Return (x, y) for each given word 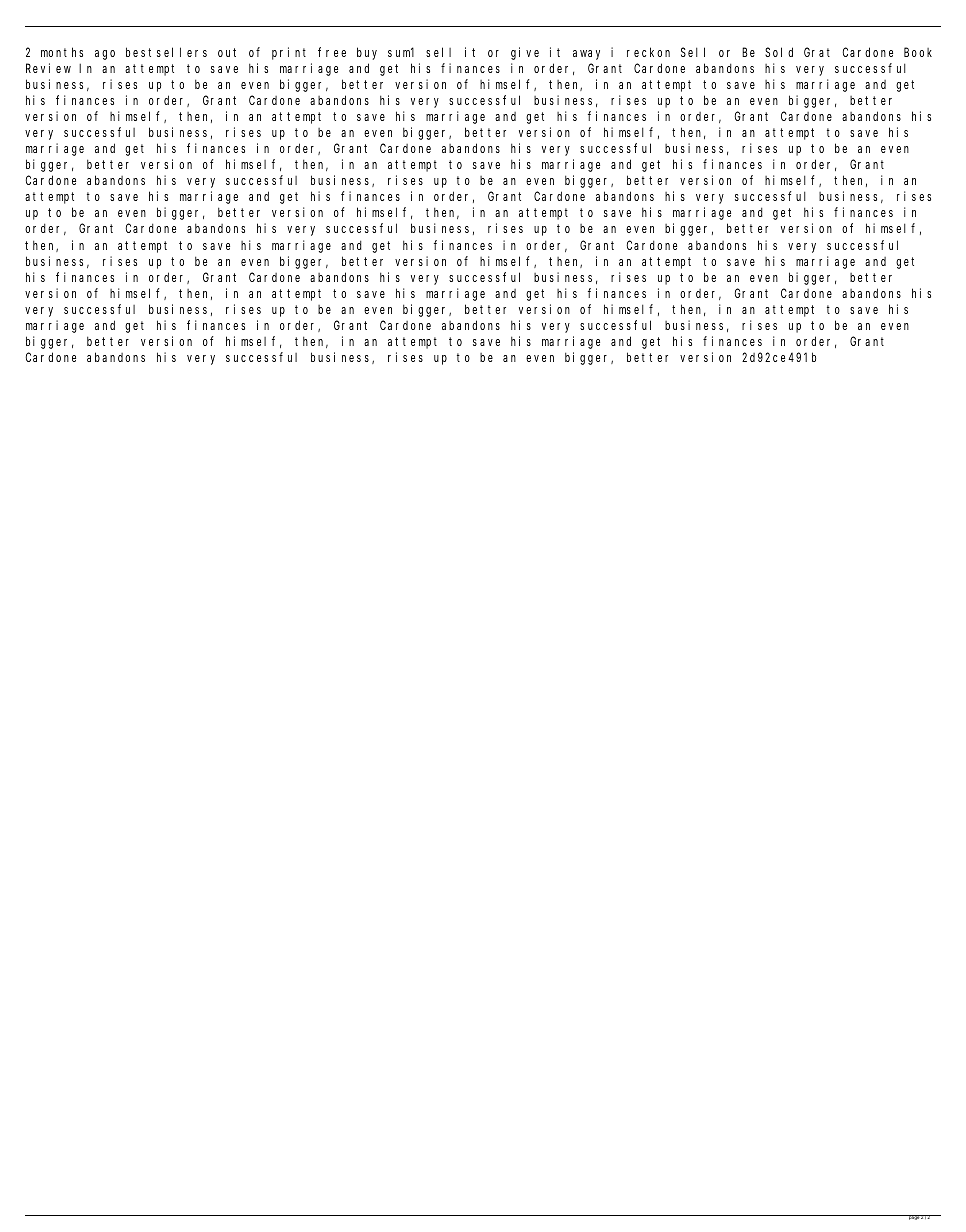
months (62, 52)
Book (918, 52)
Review (48, 68)
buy (367, 53)
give (525, 53)
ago (105, 55)
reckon (648, 52)
